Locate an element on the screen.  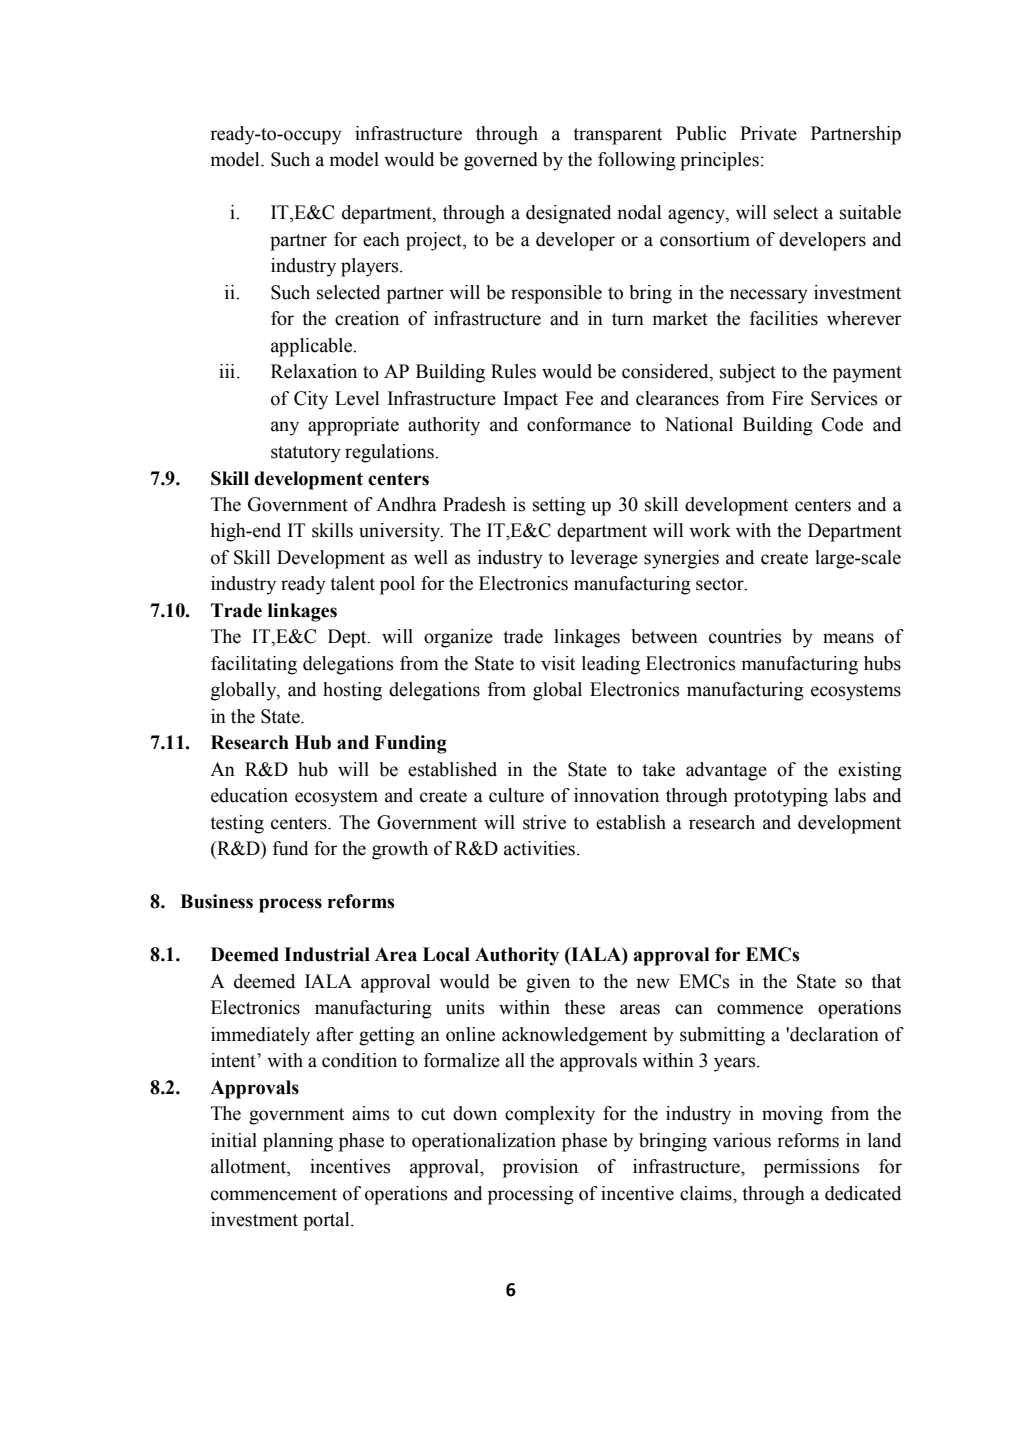
Fire is located at coordinates (787, 398).
